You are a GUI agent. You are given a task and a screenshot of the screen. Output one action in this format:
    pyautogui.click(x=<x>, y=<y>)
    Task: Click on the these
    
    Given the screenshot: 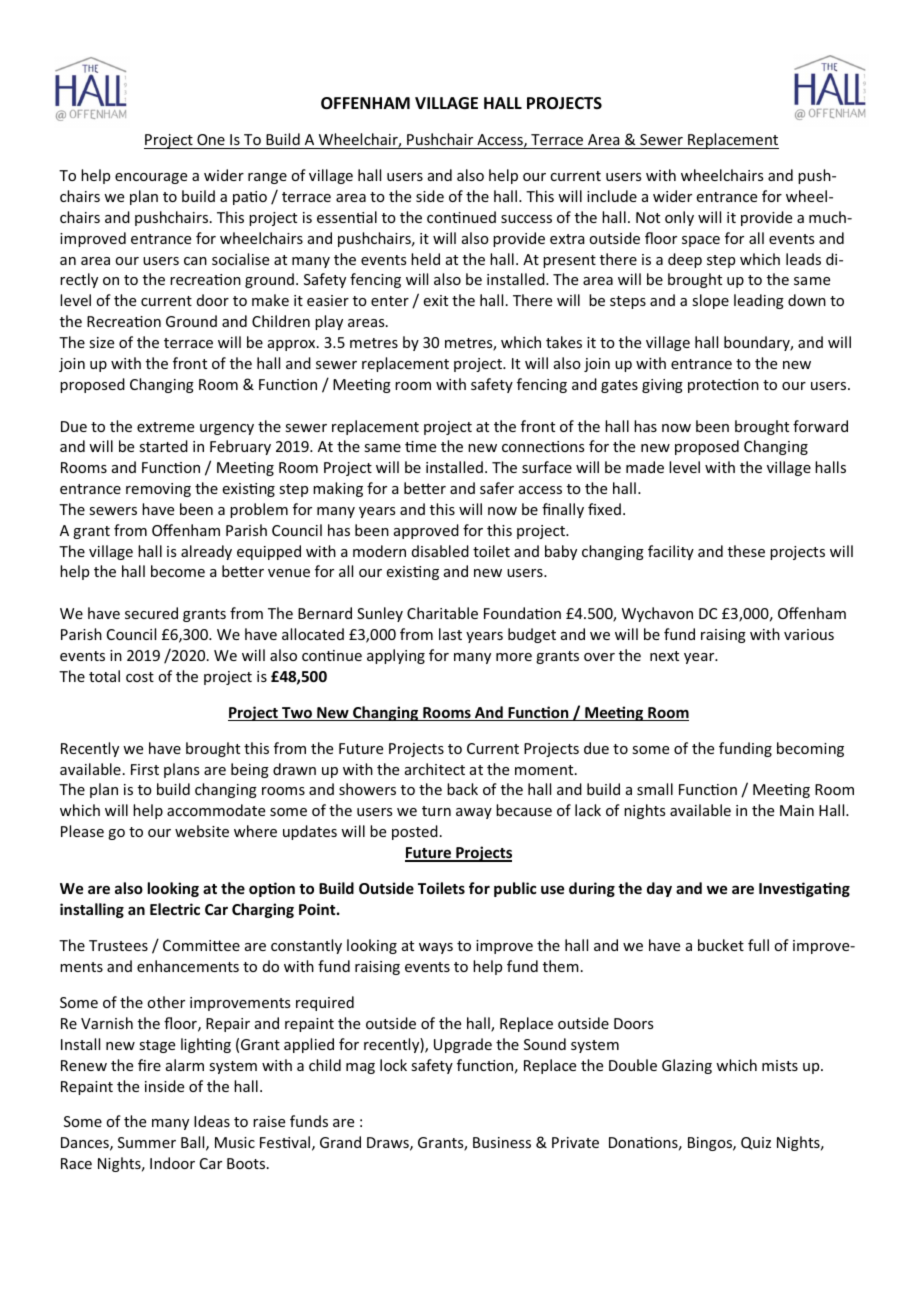 What is the action you would take?
    pyautogui.click(x=746, y=551)
